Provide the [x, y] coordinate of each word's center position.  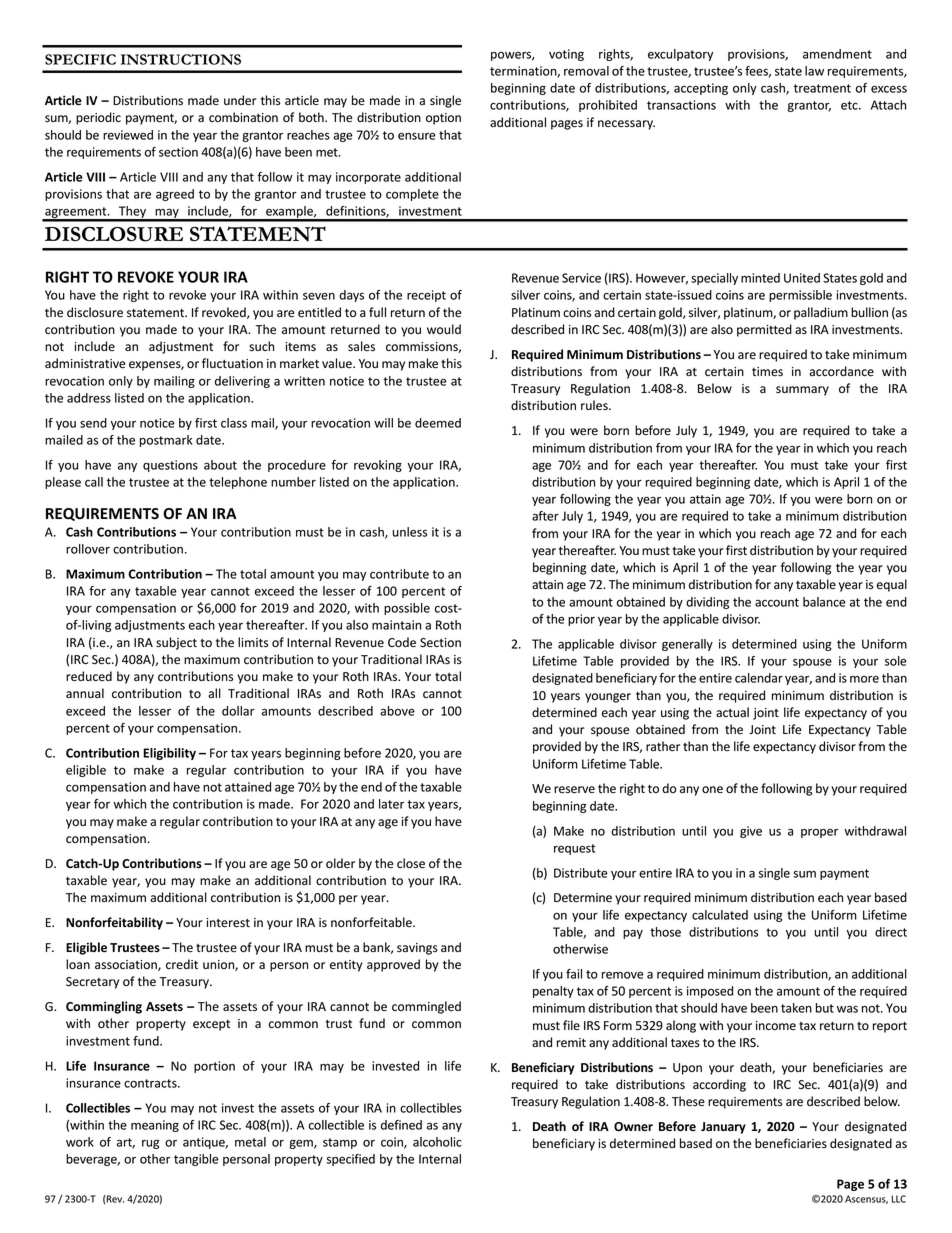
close [411, 863]
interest [228, 923]
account [777, 602]
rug [150, 1144]
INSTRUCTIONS [181, 59]
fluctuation [232, 363]
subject [176, 643]
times [767, 372]
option [443, 119]
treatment [822, 88]
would [444, 329]
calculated [720, 915]
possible [407, 609]
